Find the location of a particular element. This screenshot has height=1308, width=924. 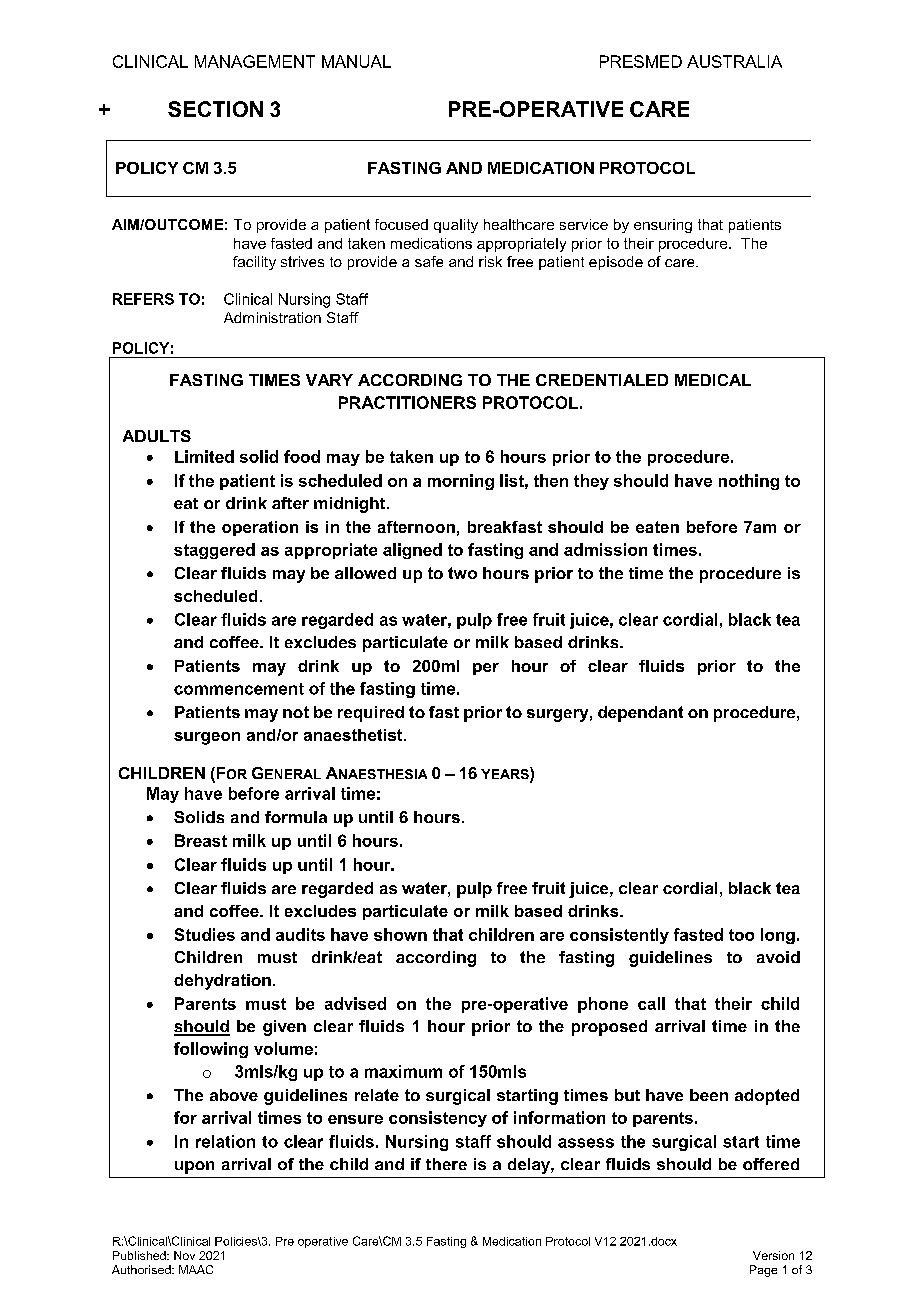

morning is located at coordinates (461, 482).
